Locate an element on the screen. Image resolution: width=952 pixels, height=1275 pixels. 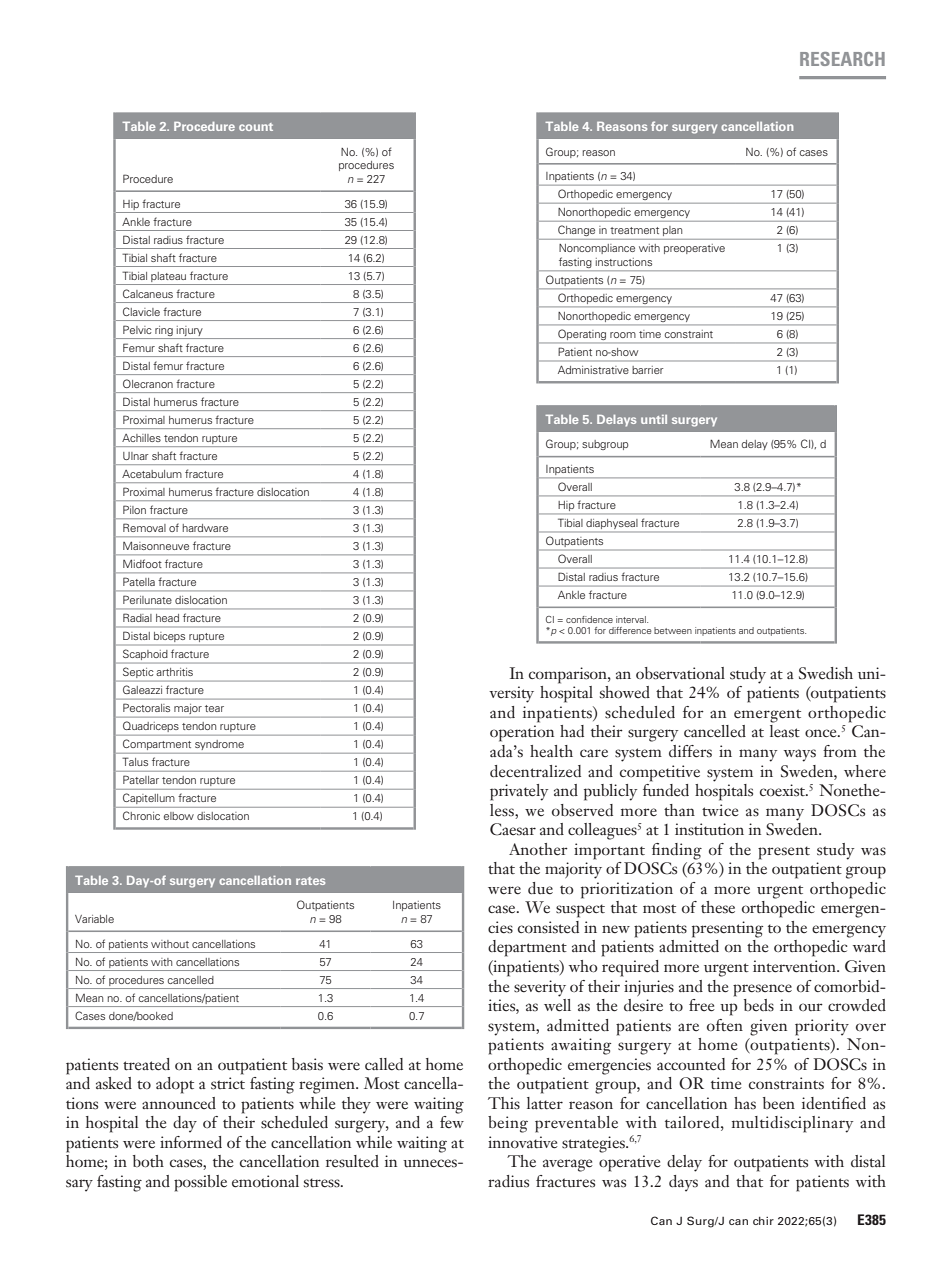
multidisciplinary is located at coordinates (792, 1124).
